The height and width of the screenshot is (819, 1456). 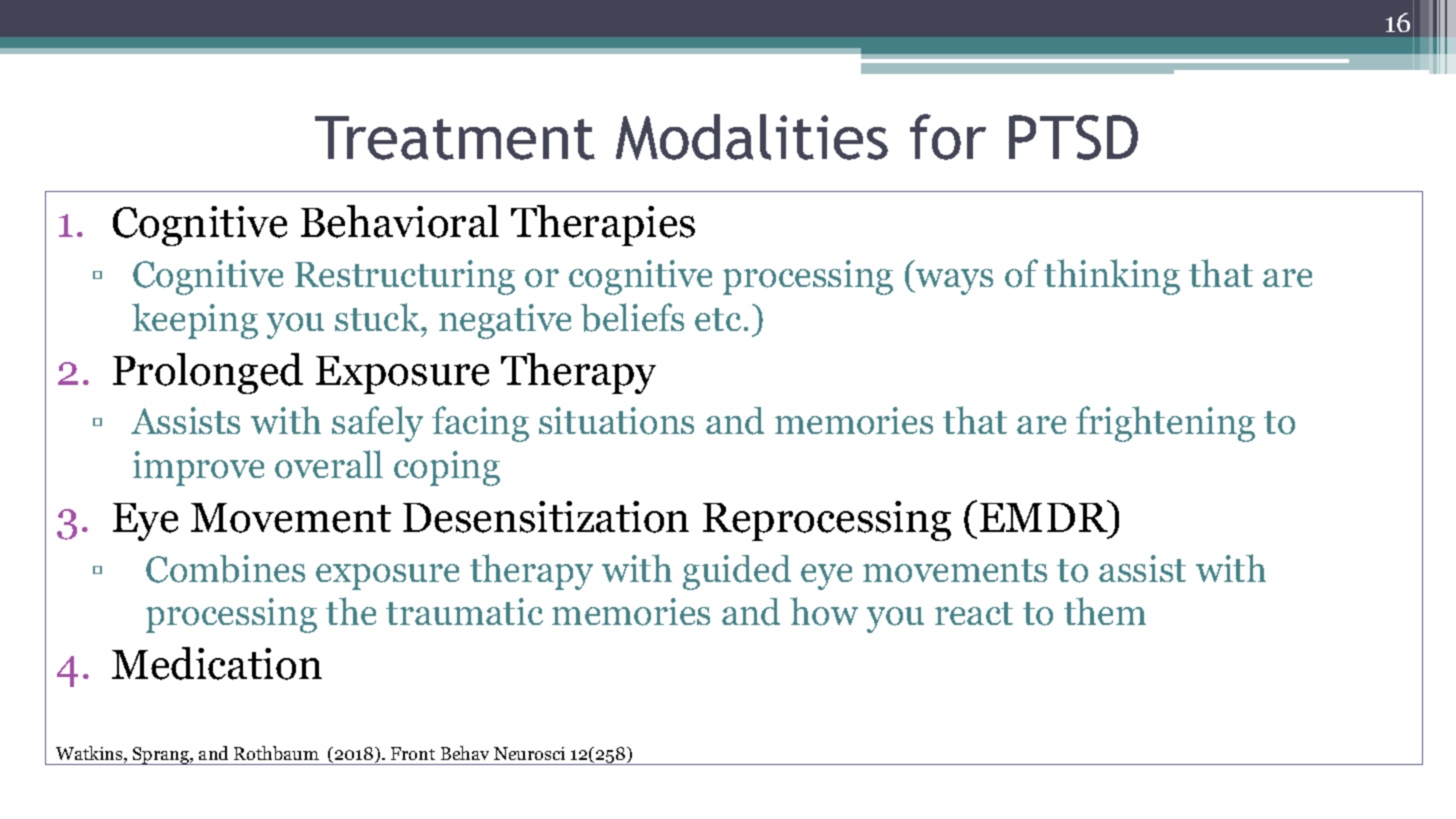 I want to click on PTSD, so click(x=1073, y=137).
